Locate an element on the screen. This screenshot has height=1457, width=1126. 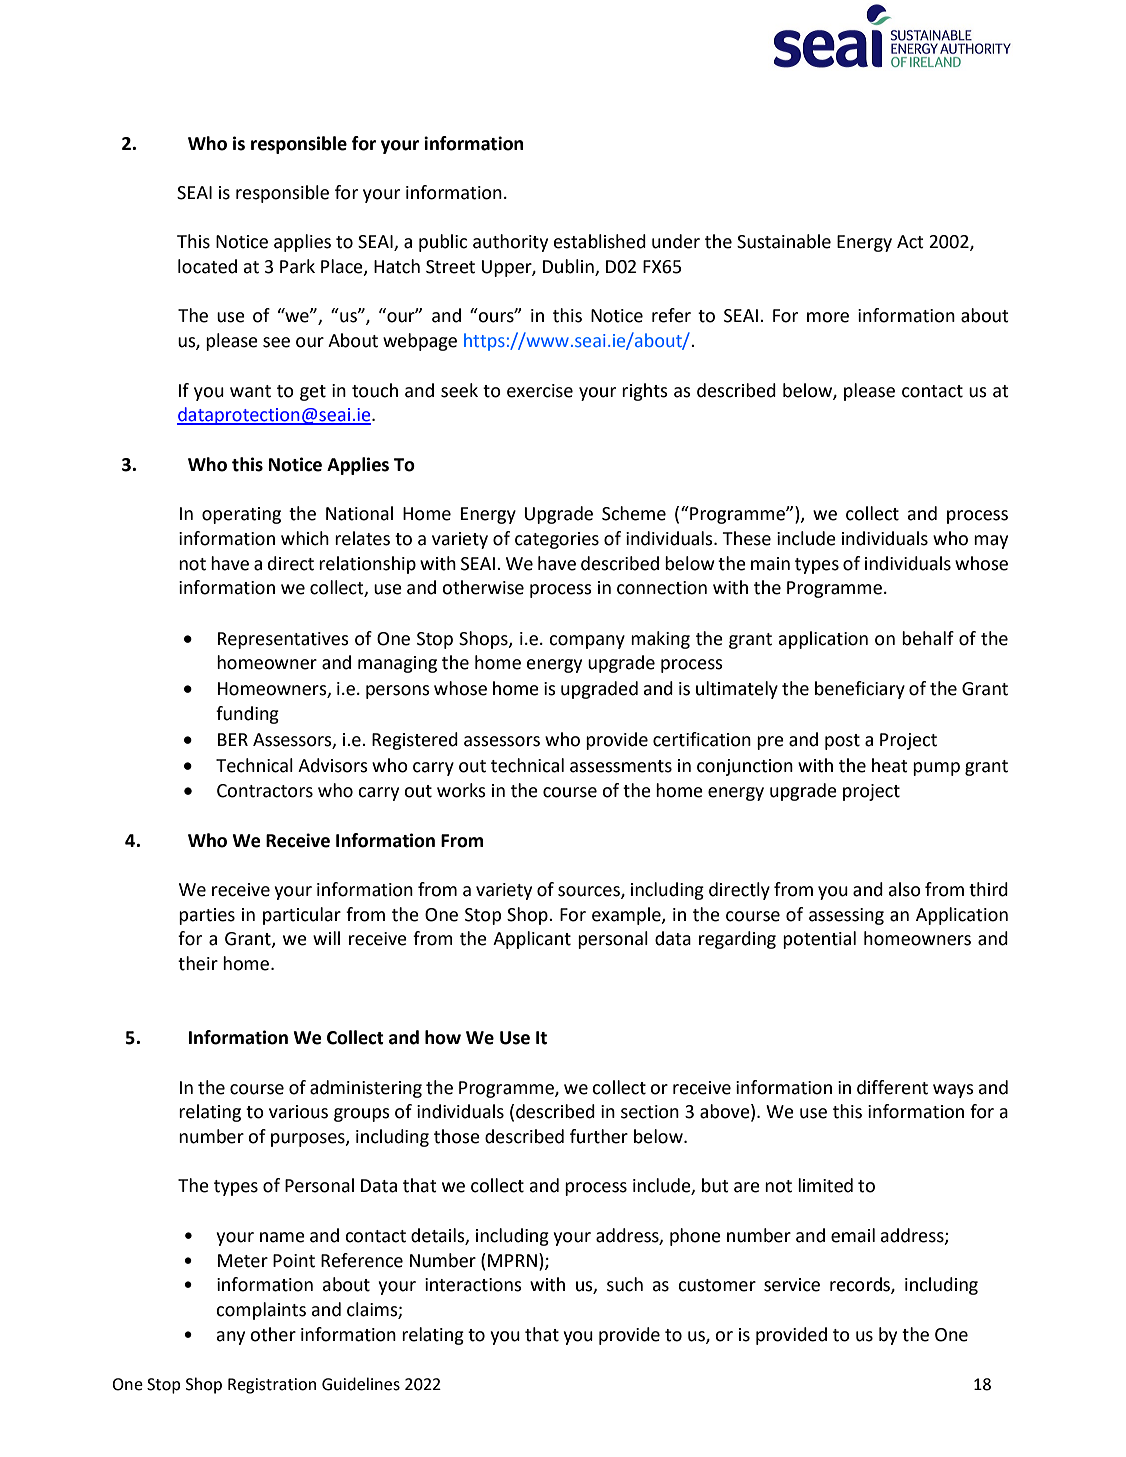
records is located at coordinates (861, 1285).
